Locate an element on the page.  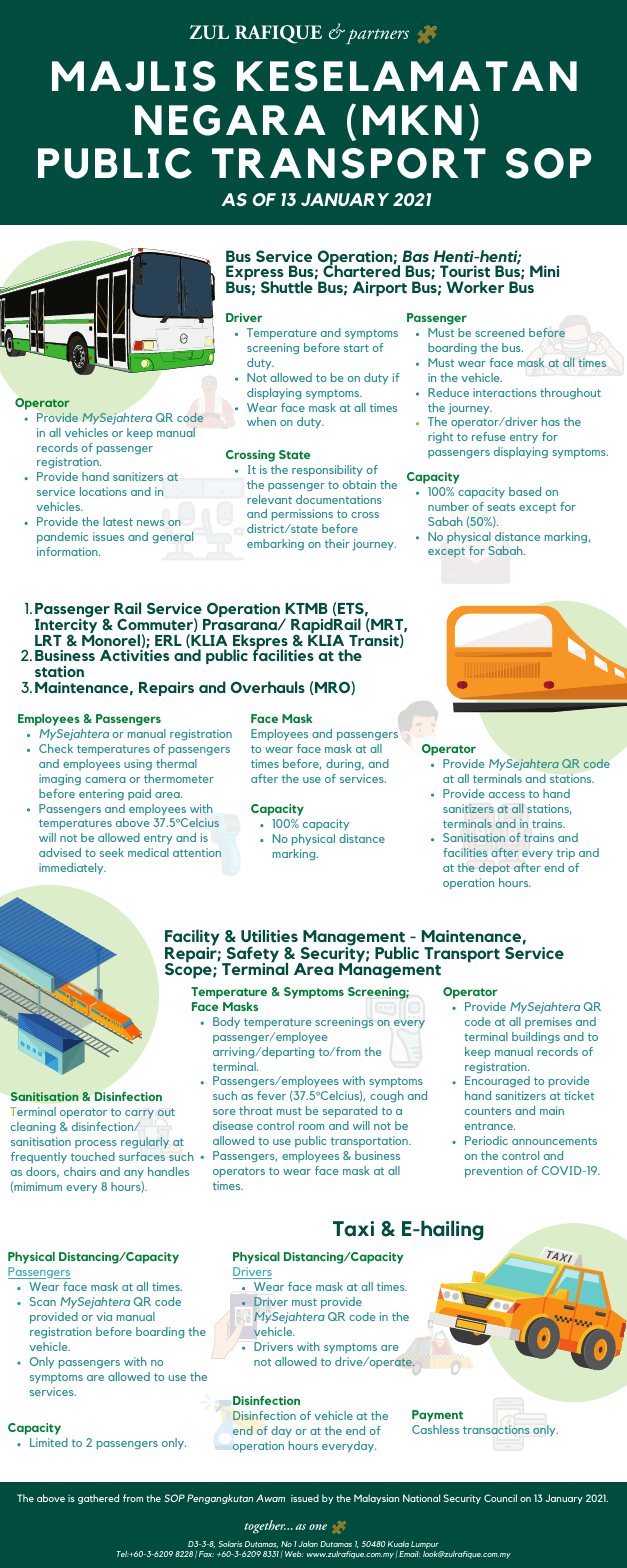
issued is located at coordinates (305, 1498).
